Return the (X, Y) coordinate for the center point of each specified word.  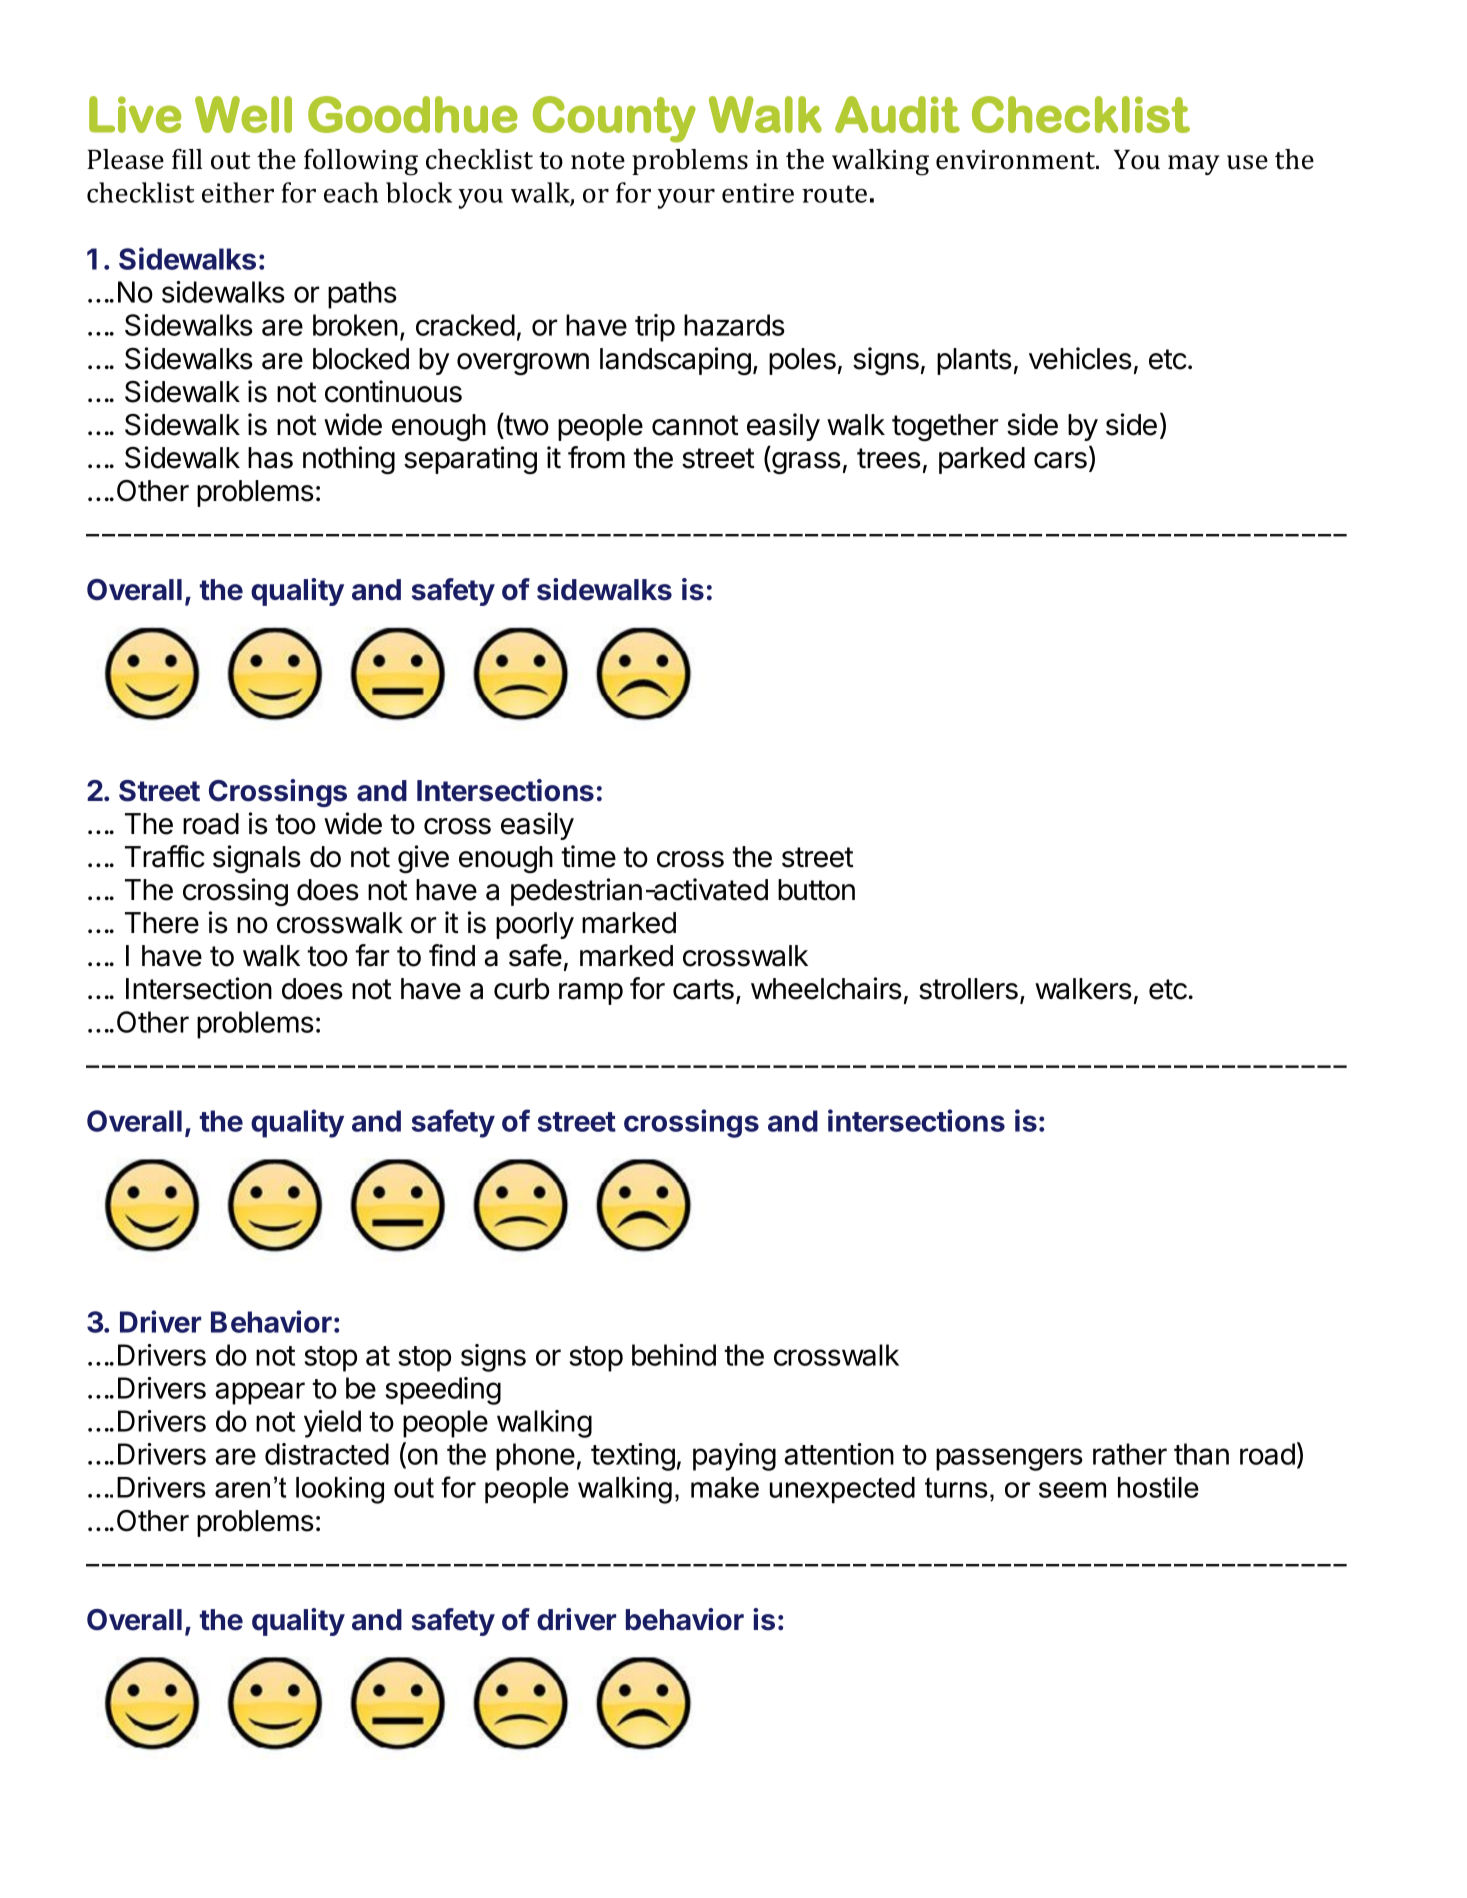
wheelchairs (826, 988)
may (1194, 165)
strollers (968, 989)
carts (703, 989)
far (372, 955)
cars (1060, 460)
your (686, 199)
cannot (695, 425)
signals (257, 859)
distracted (327, 1454)
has (270, 458)
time (588, 856)
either (238, 192)
